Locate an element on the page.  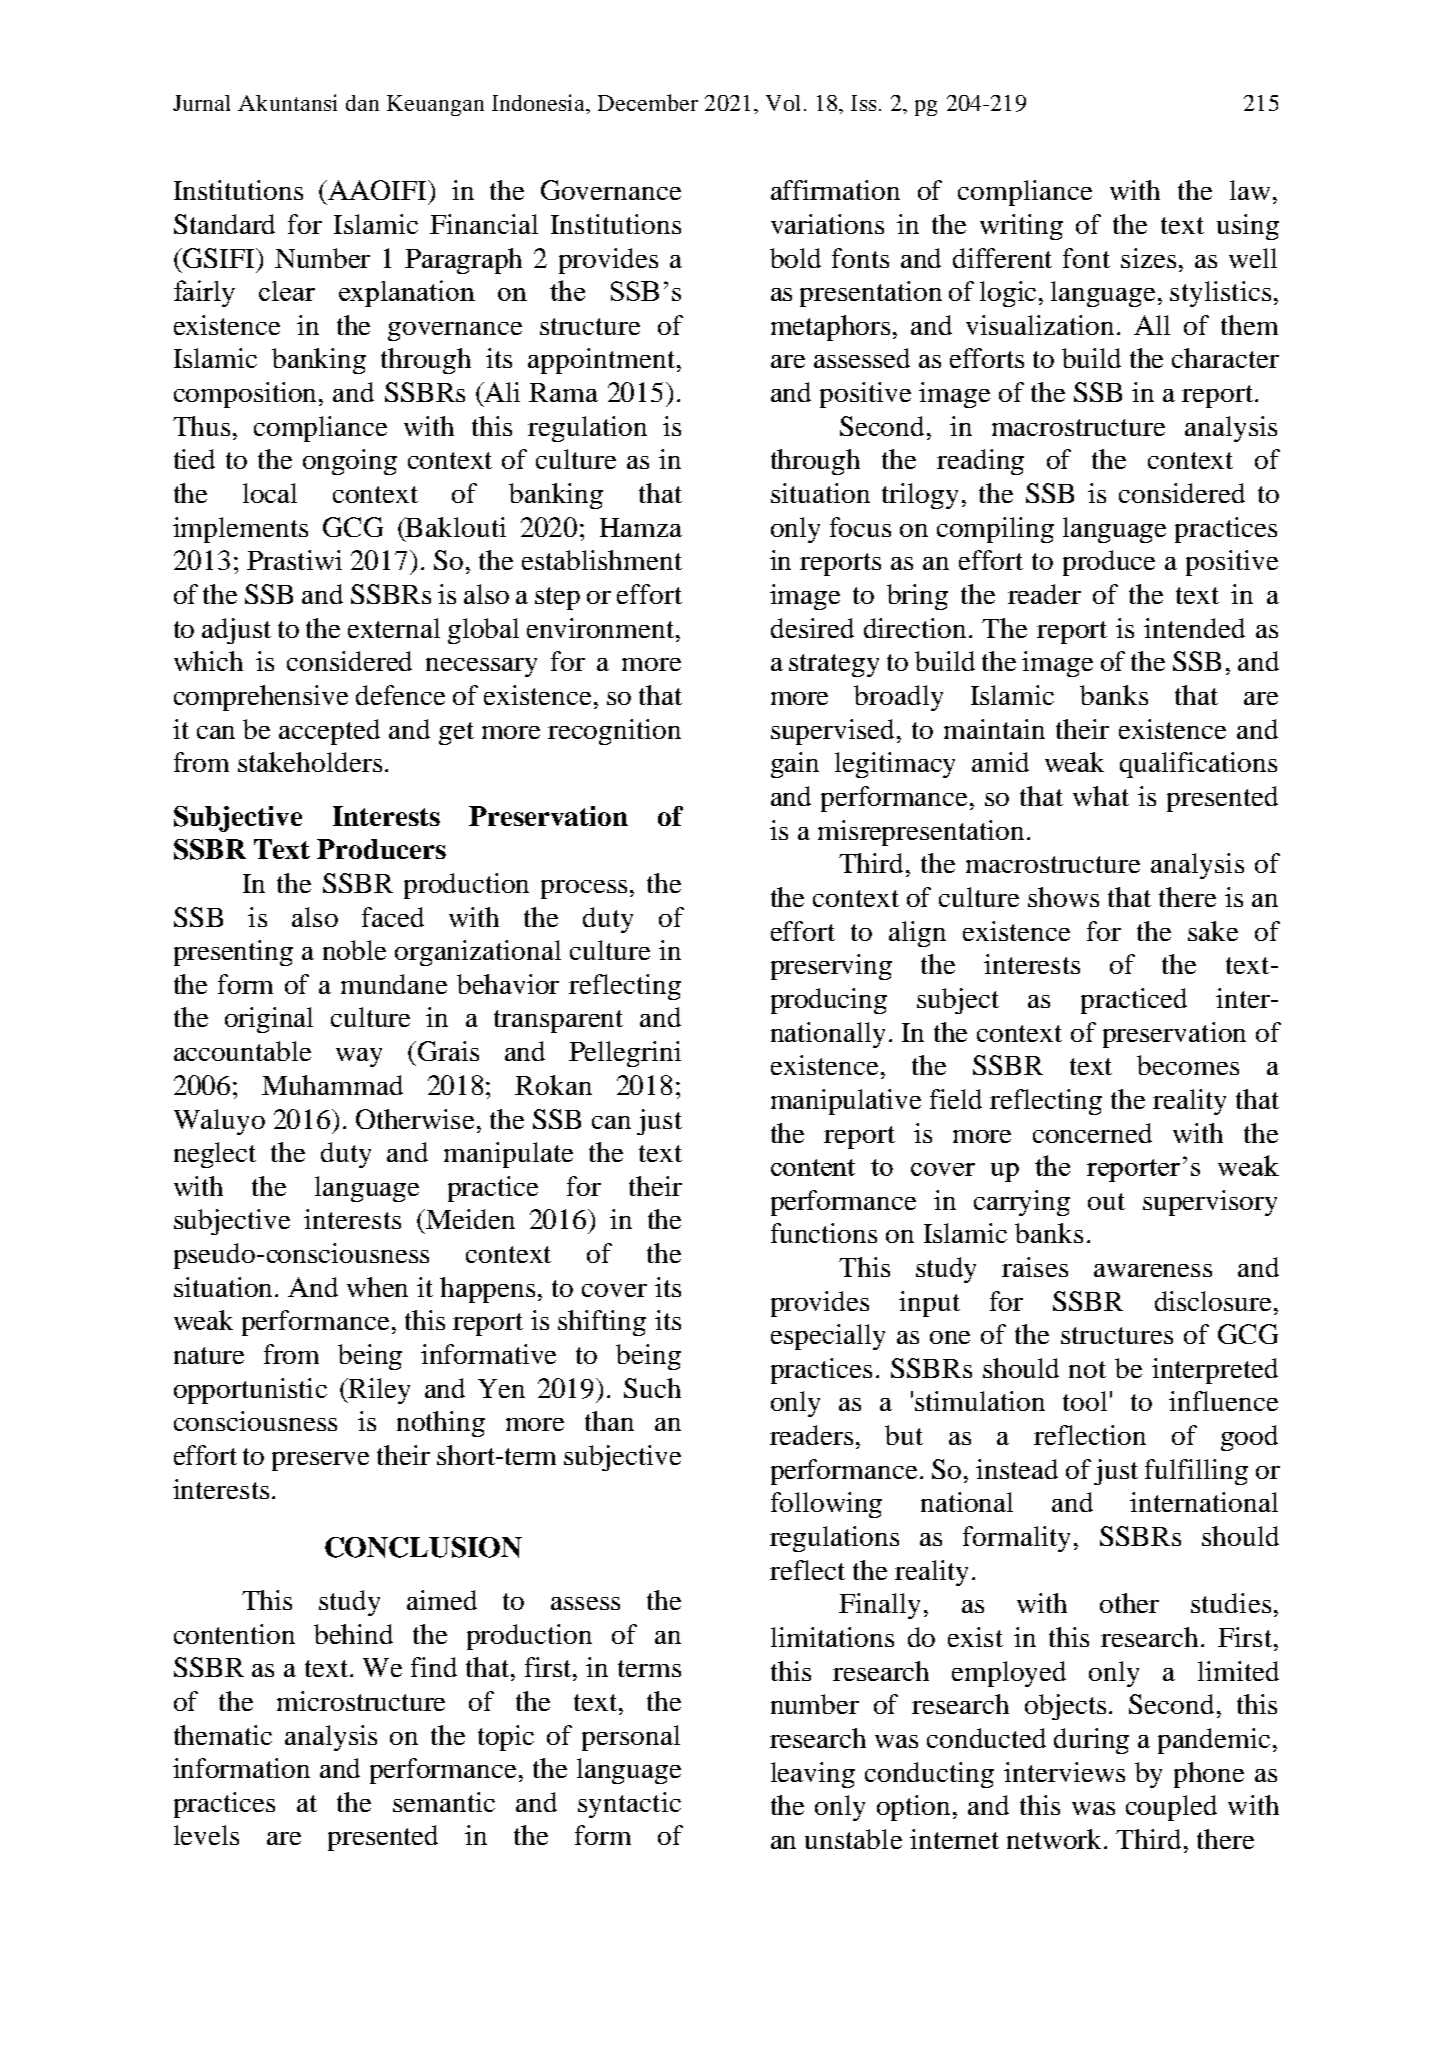
preserving is located at coordinates (831, 967).
